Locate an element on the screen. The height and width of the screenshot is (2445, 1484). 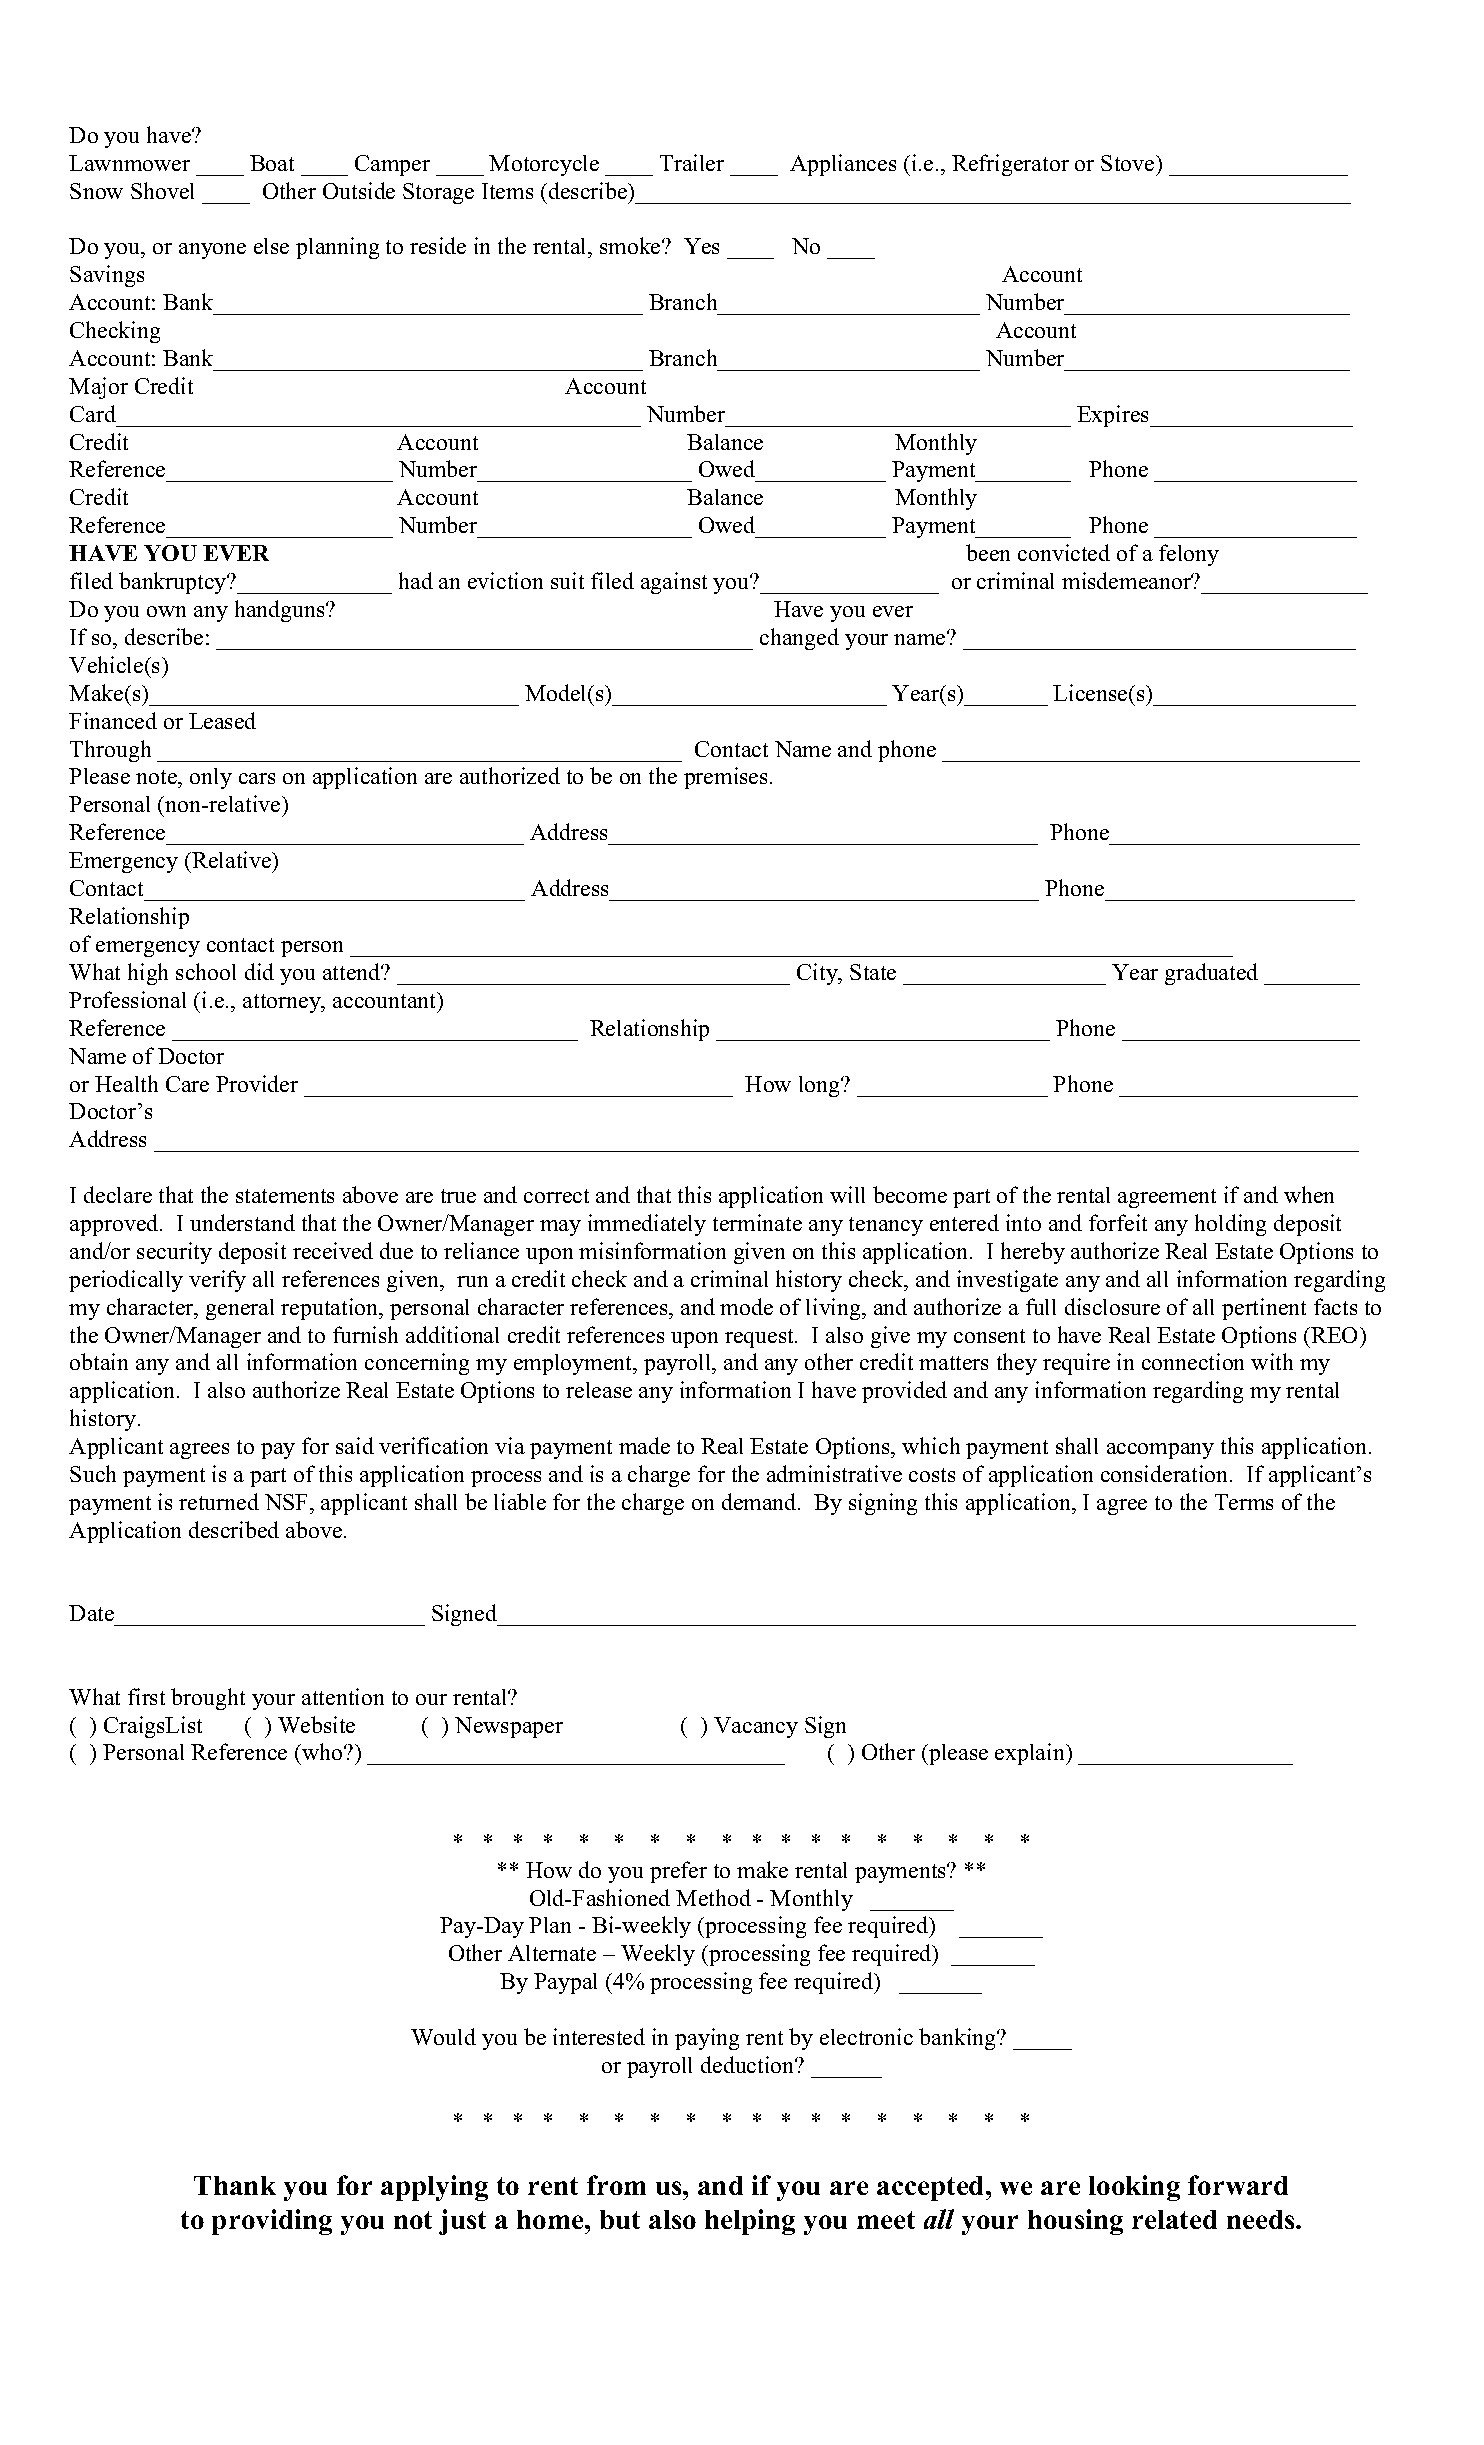
helping is located at coordinates (750, 2222).
